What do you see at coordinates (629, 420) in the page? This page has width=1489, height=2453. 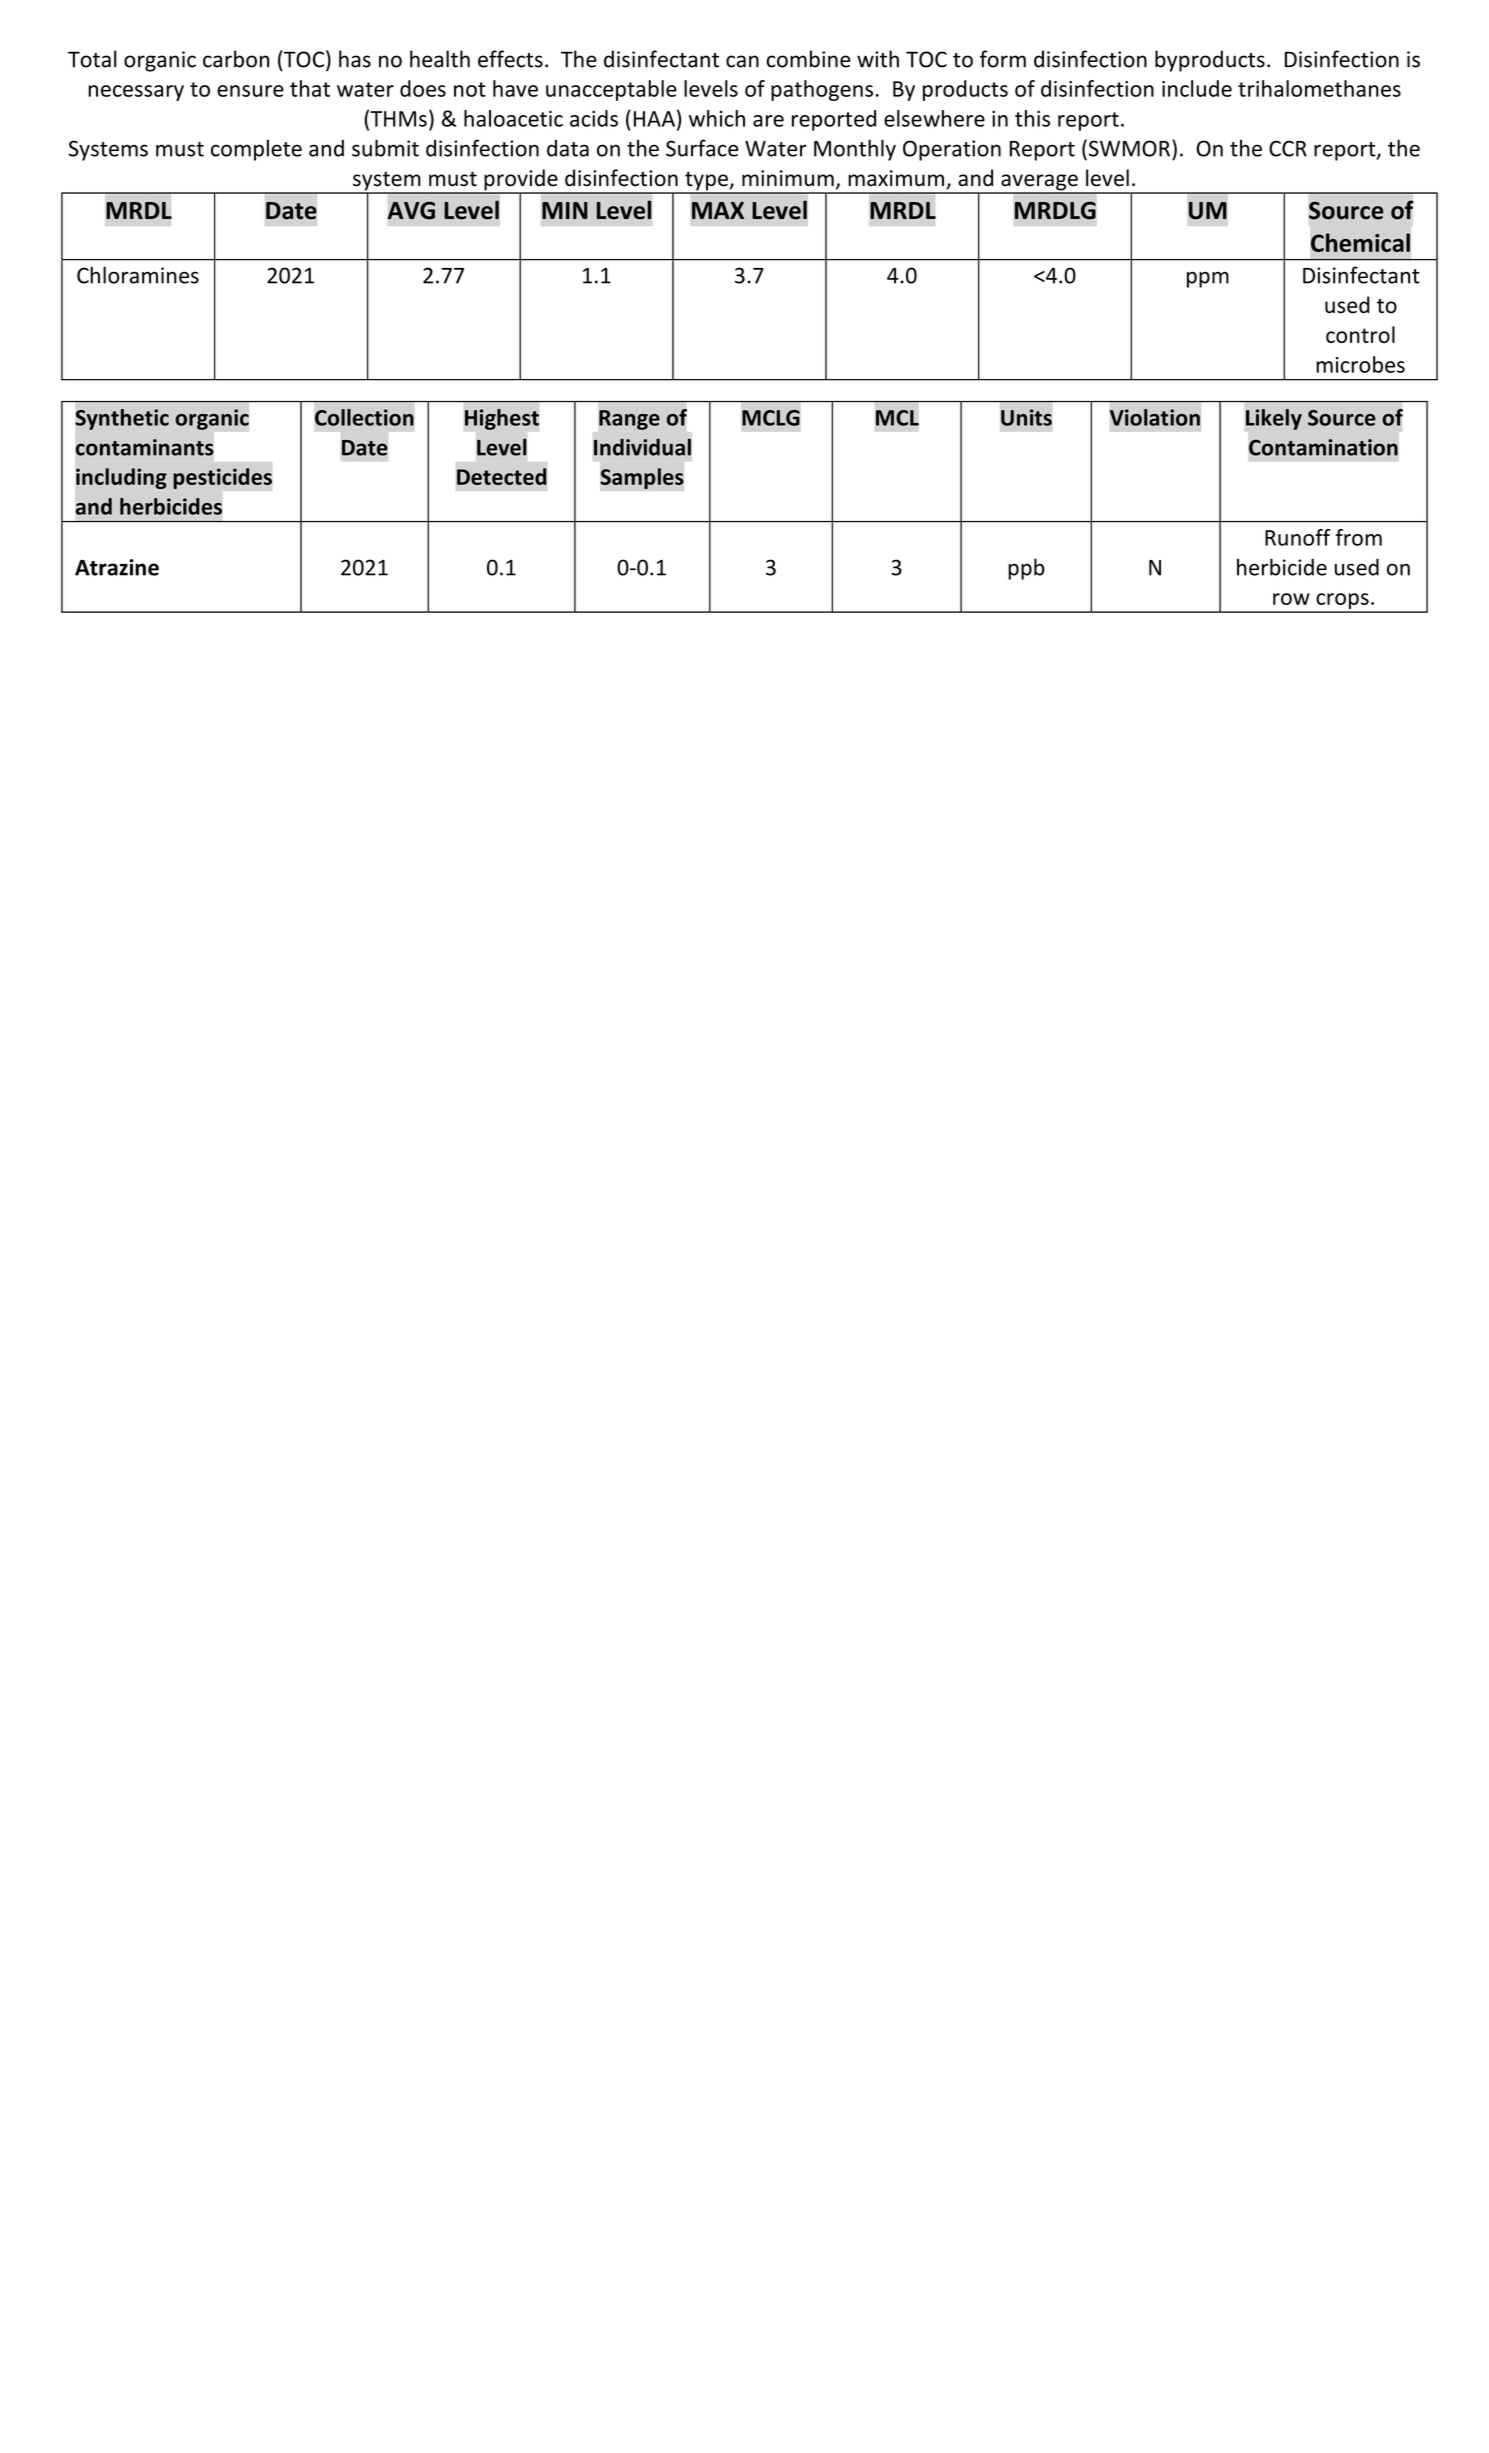 I see `Range` at bounding box center [629, 420].
